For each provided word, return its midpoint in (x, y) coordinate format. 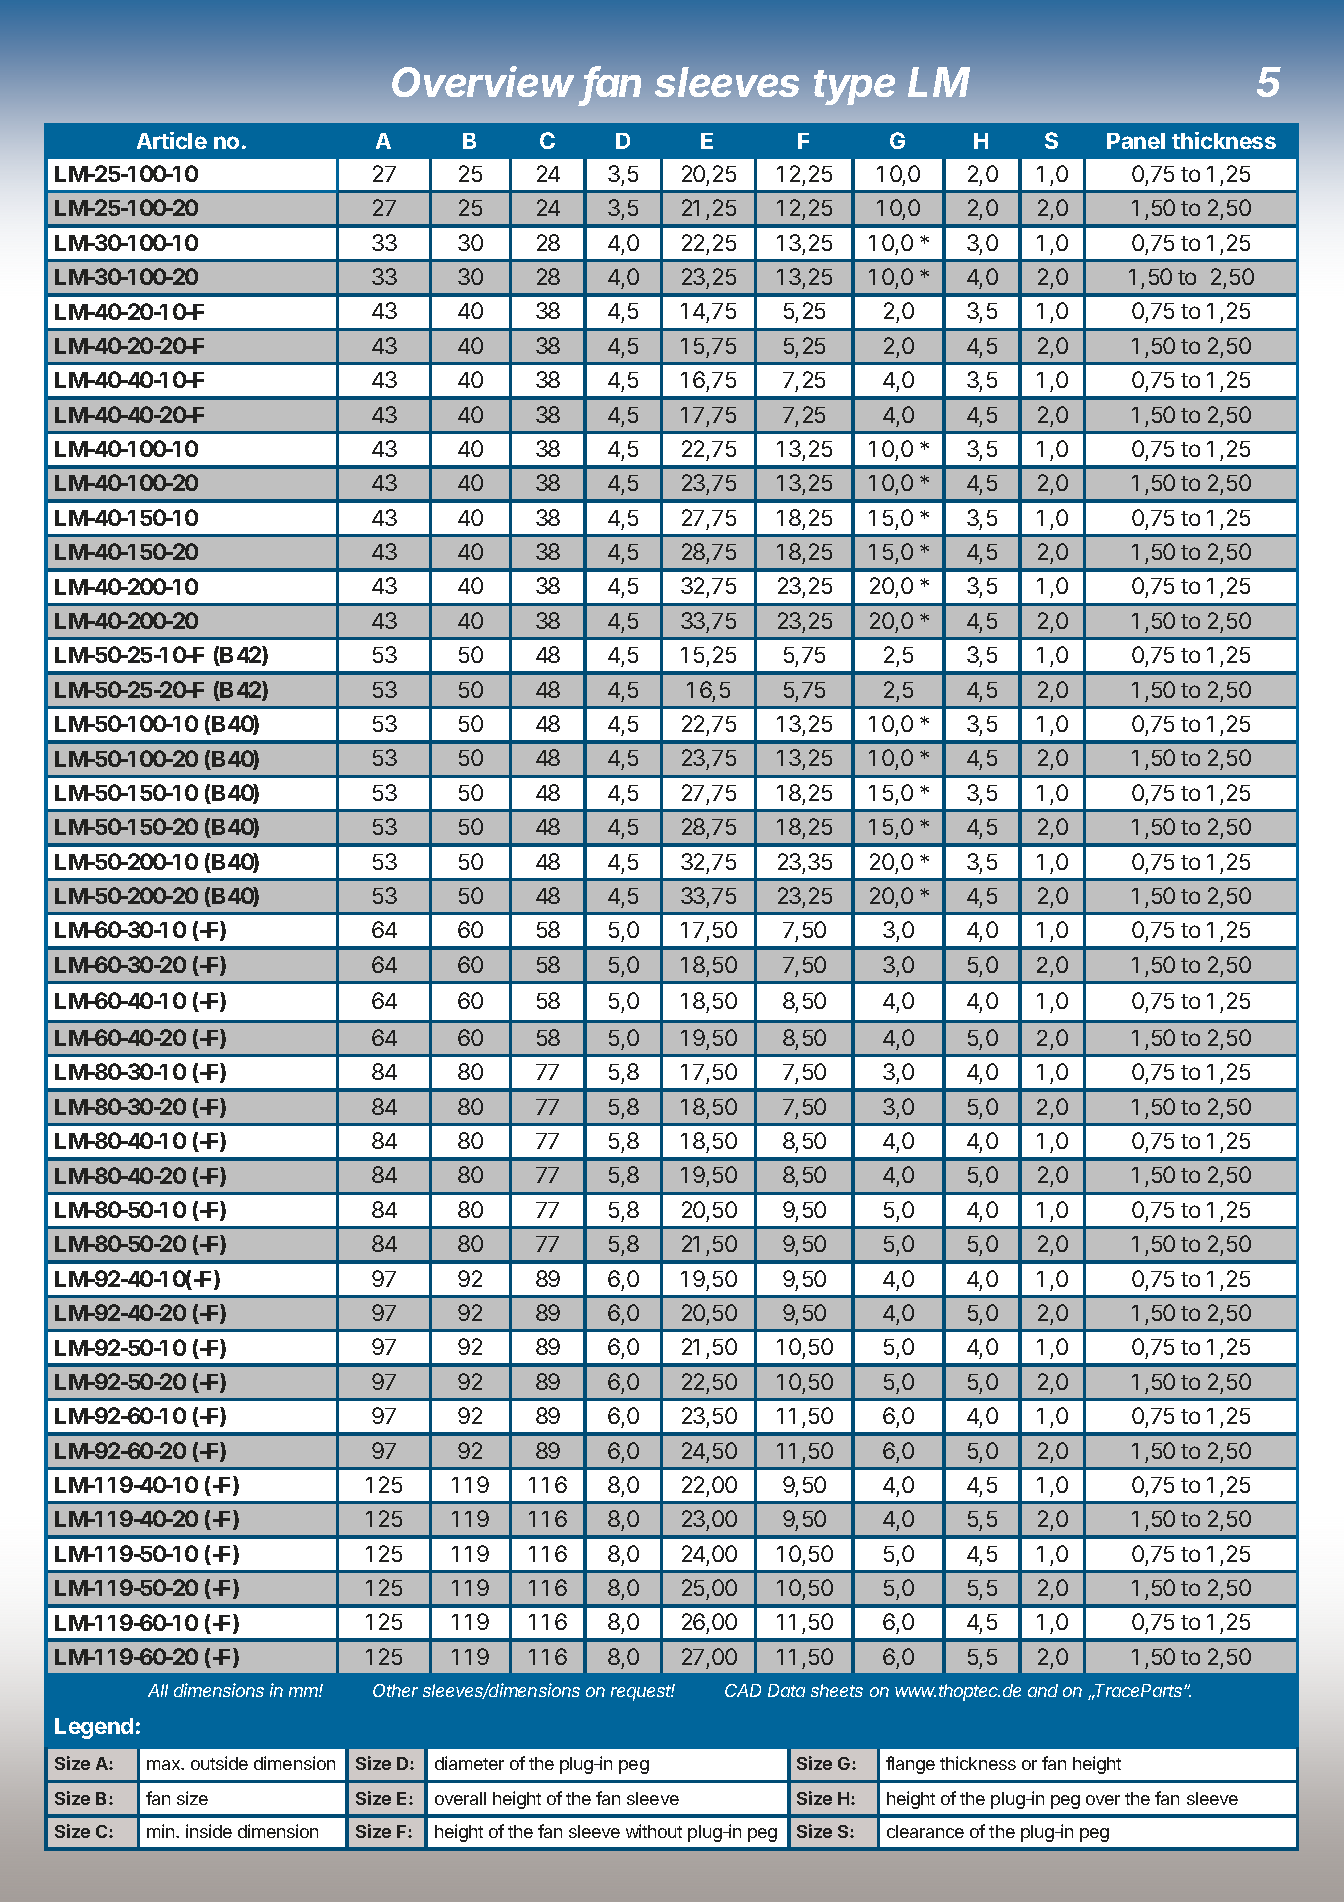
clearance (925, 1831)
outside (219, 1763)
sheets (837, 1690)
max (165, 1765)
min (162, 1831)
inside (209, 1831)
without (654, 1831)
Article (172, 140)
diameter (469, 1763)
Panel (1136, 141)
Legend (94, 1728)
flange (910, 1765)
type (854, 87)
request (643, 1692)
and (1043, 1690)
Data (786, 1690)
